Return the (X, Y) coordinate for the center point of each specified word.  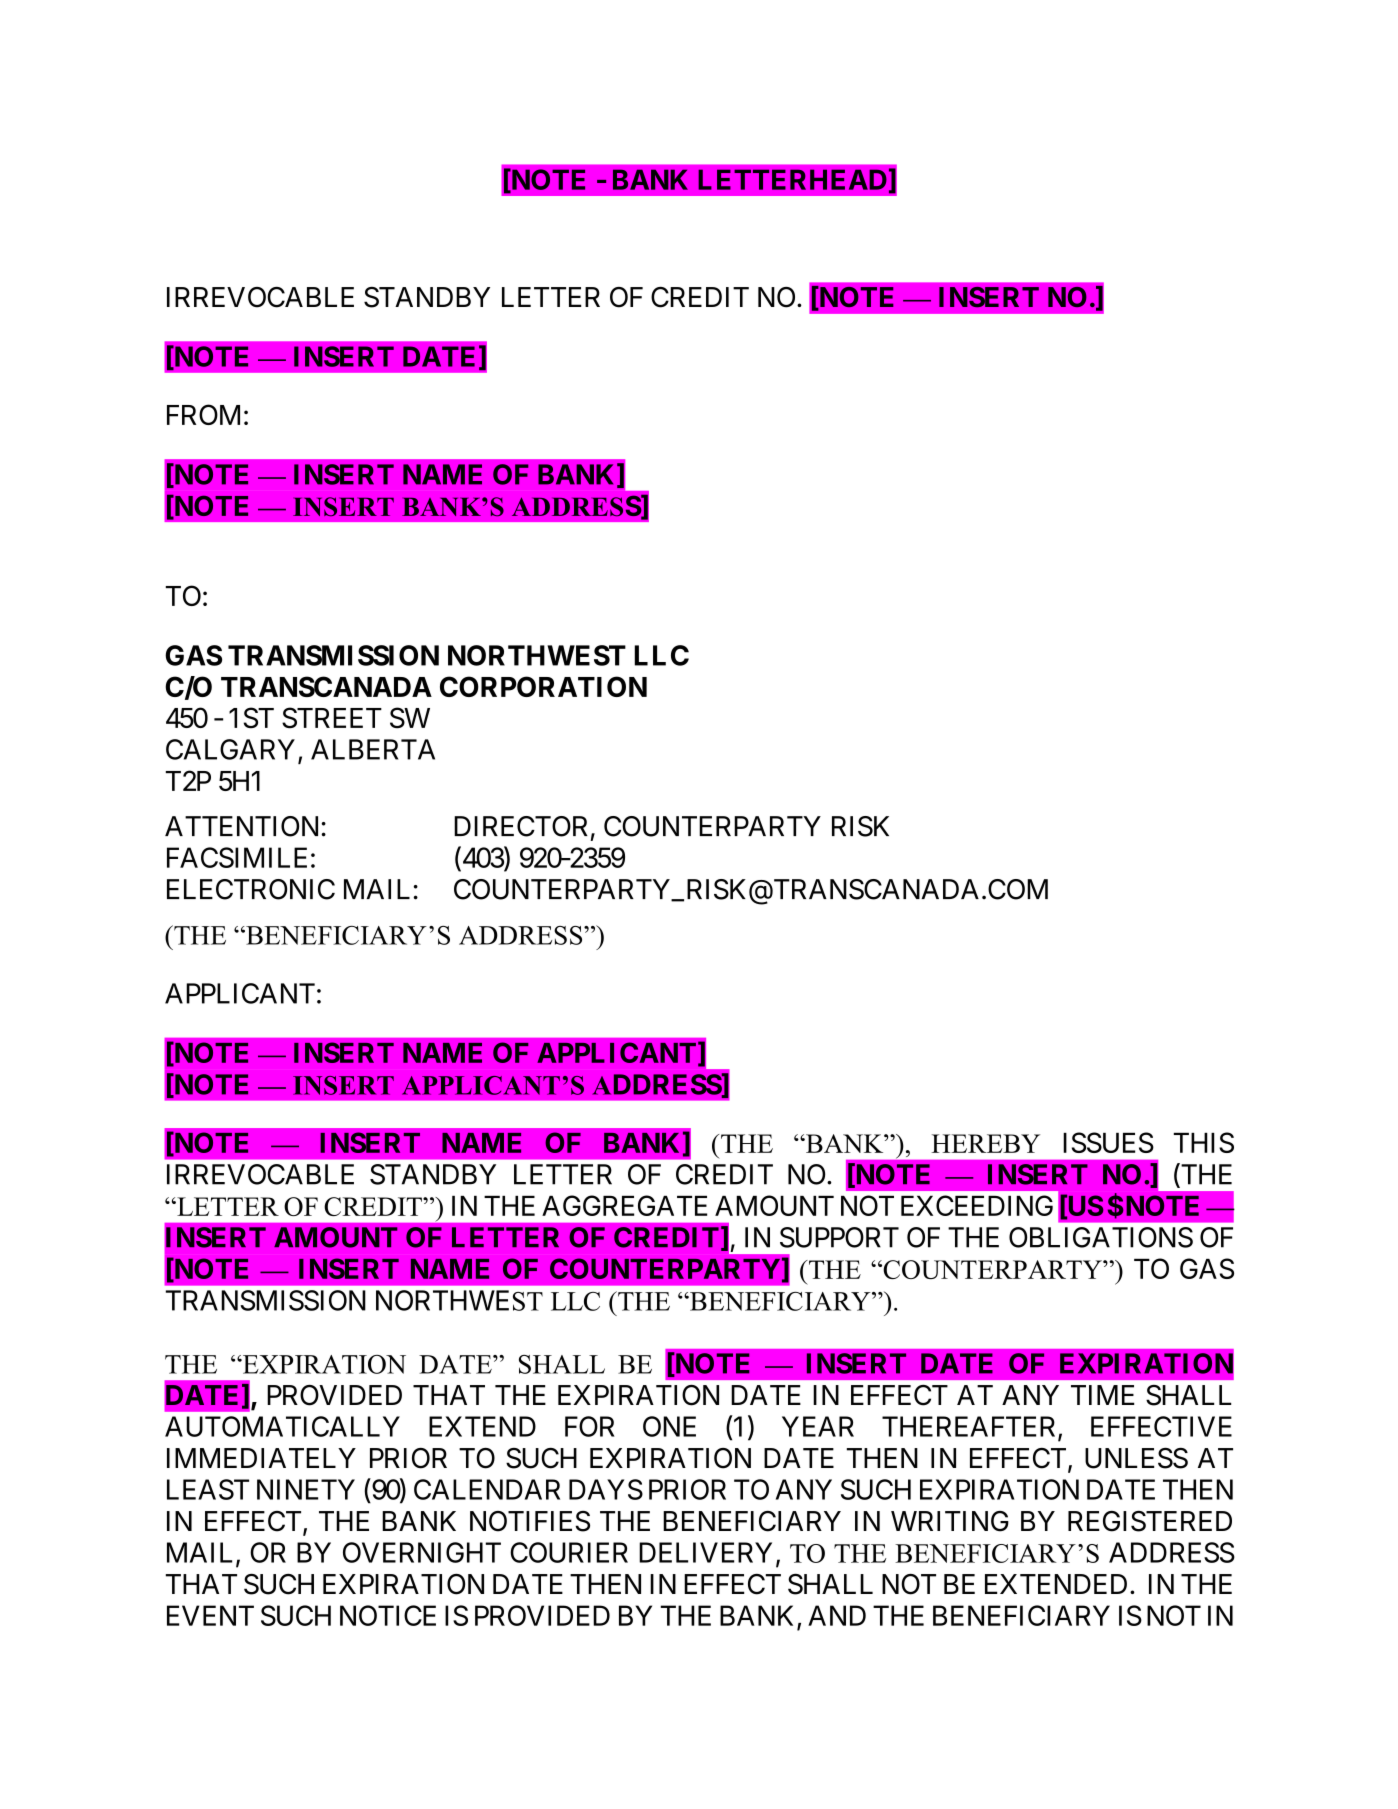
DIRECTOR (521, 826)
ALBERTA (373, 749)
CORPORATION (543, 686)
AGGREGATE (624, 1205)
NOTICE (388, 1615)
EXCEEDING (977, 1205)
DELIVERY (705, 1552)
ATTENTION (241, 826)
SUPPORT (839, 1237)
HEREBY (985, 1143)
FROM (203, 414)
